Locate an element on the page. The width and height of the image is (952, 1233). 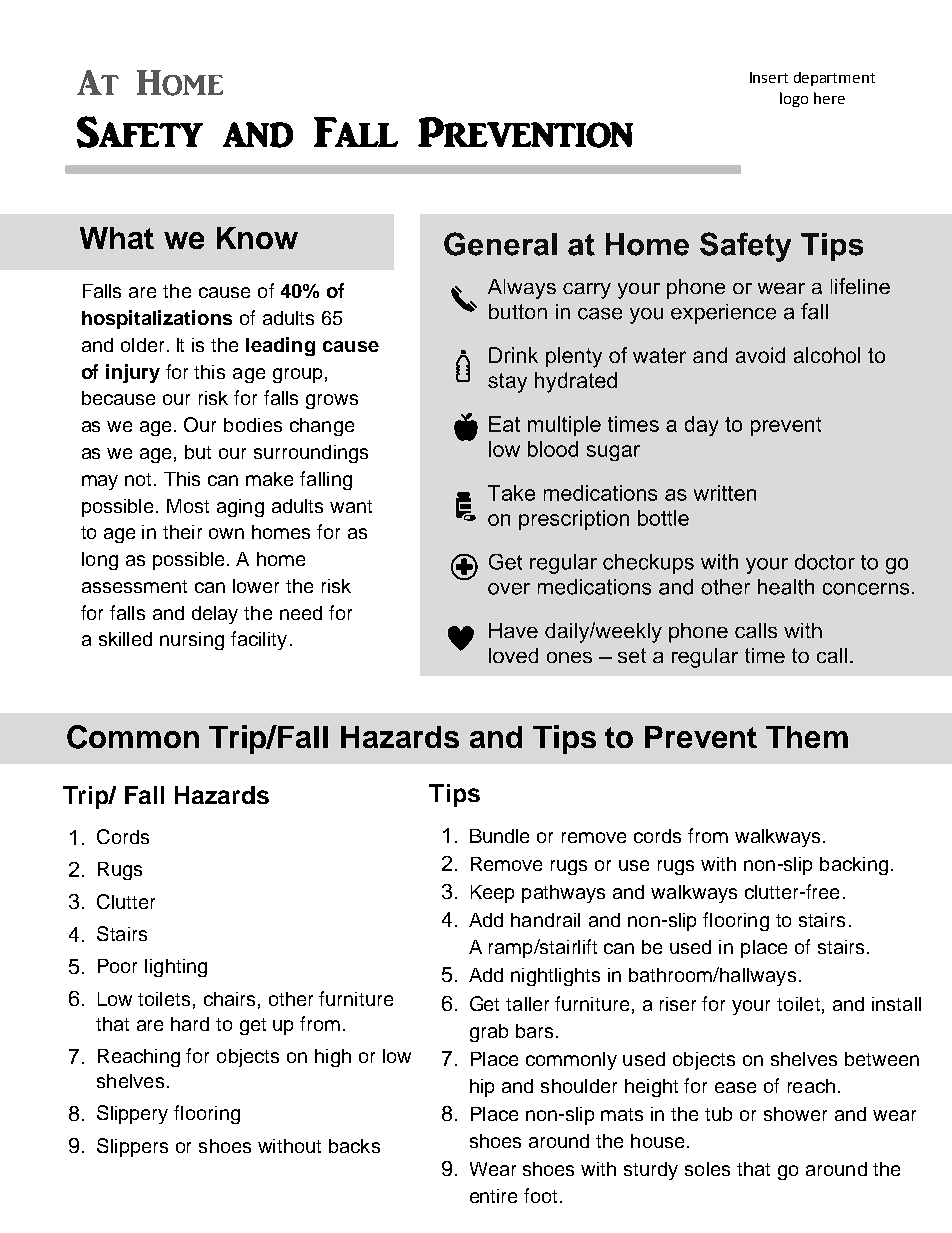
entire is located at coordinates (493, 1196).
